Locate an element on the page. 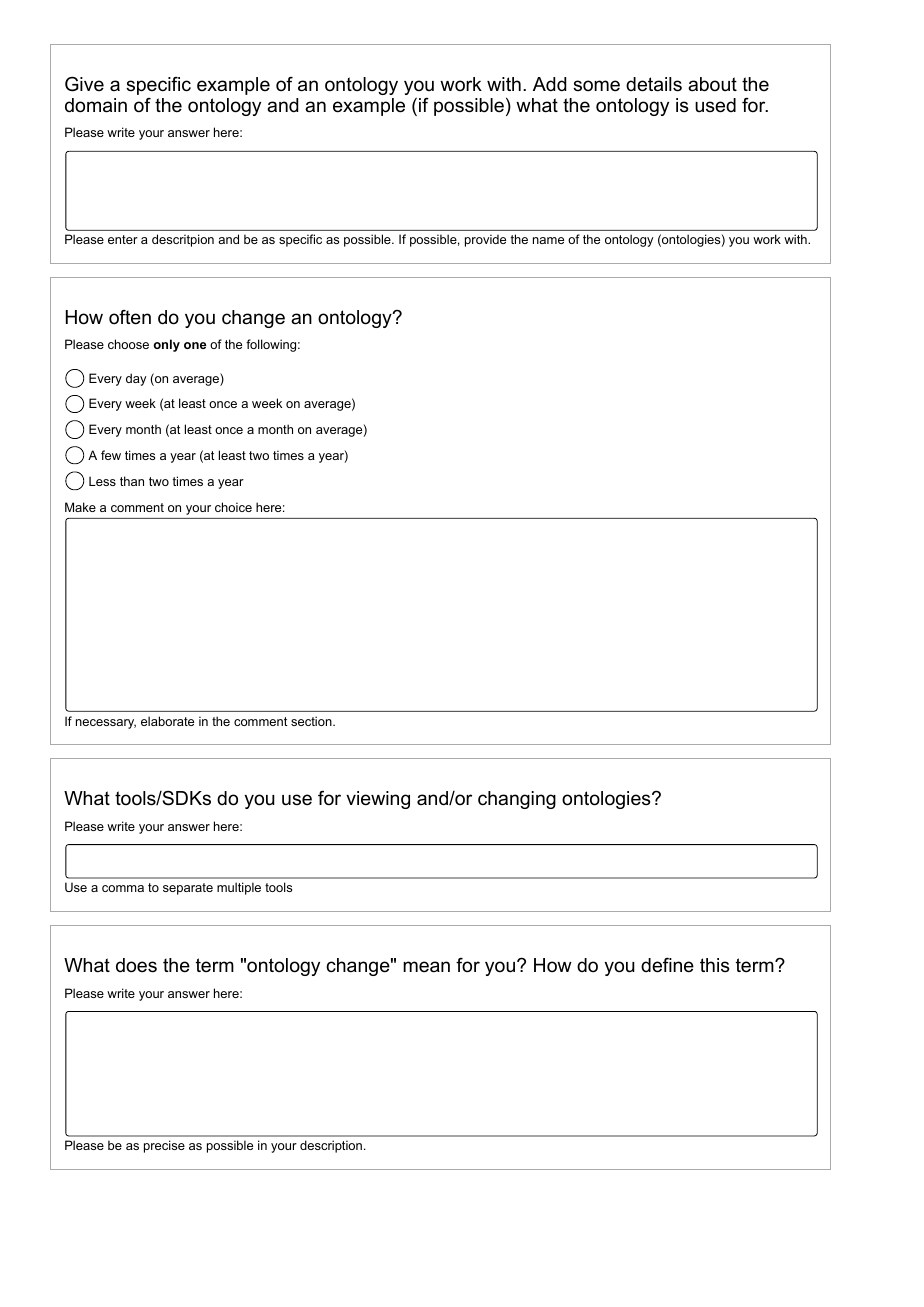 The image size is (924, 1307). domain is located at coordinates (96, 105).
